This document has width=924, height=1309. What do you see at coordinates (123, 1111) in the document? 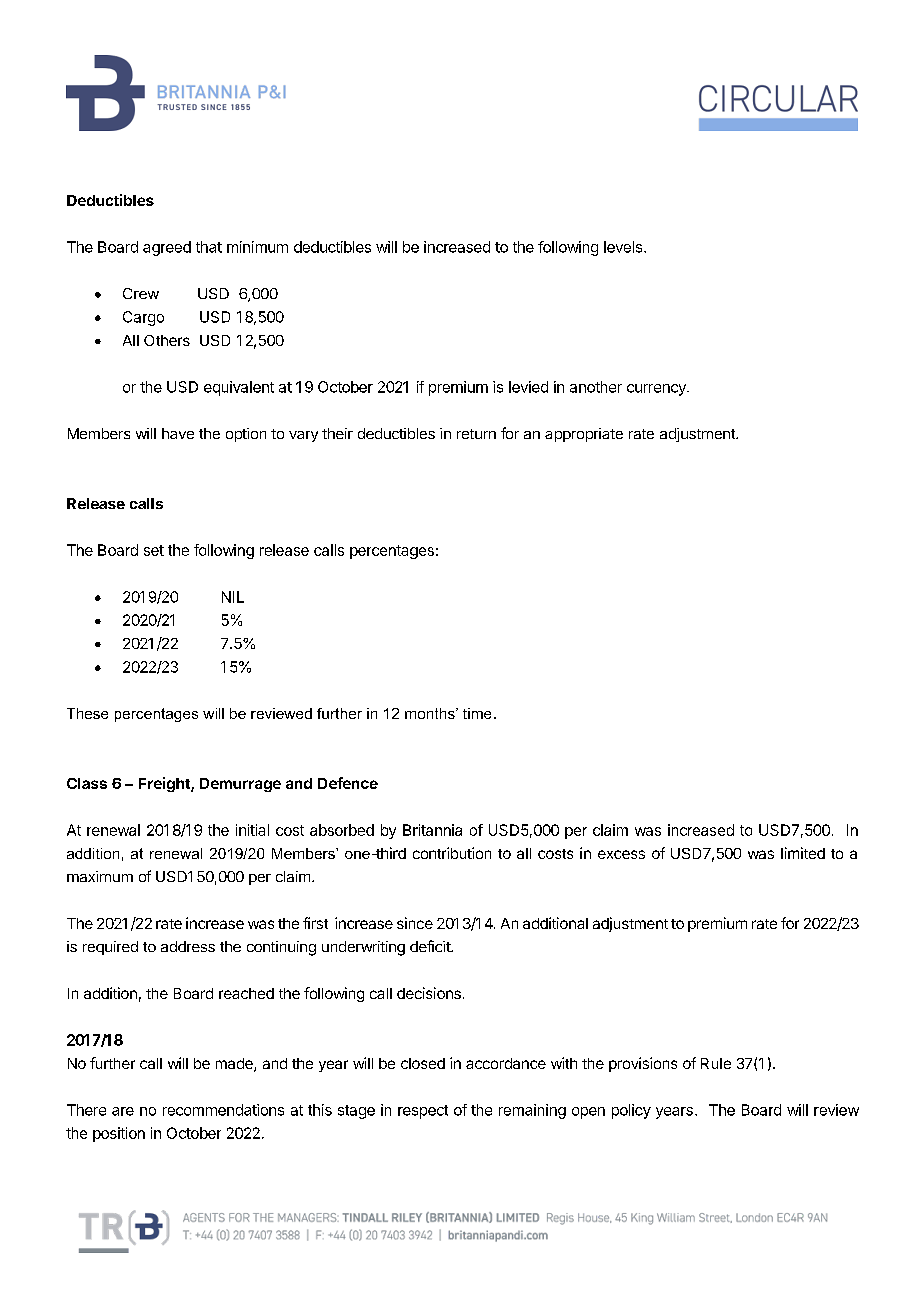
I see `are` at bounding box center [123, 1111].
